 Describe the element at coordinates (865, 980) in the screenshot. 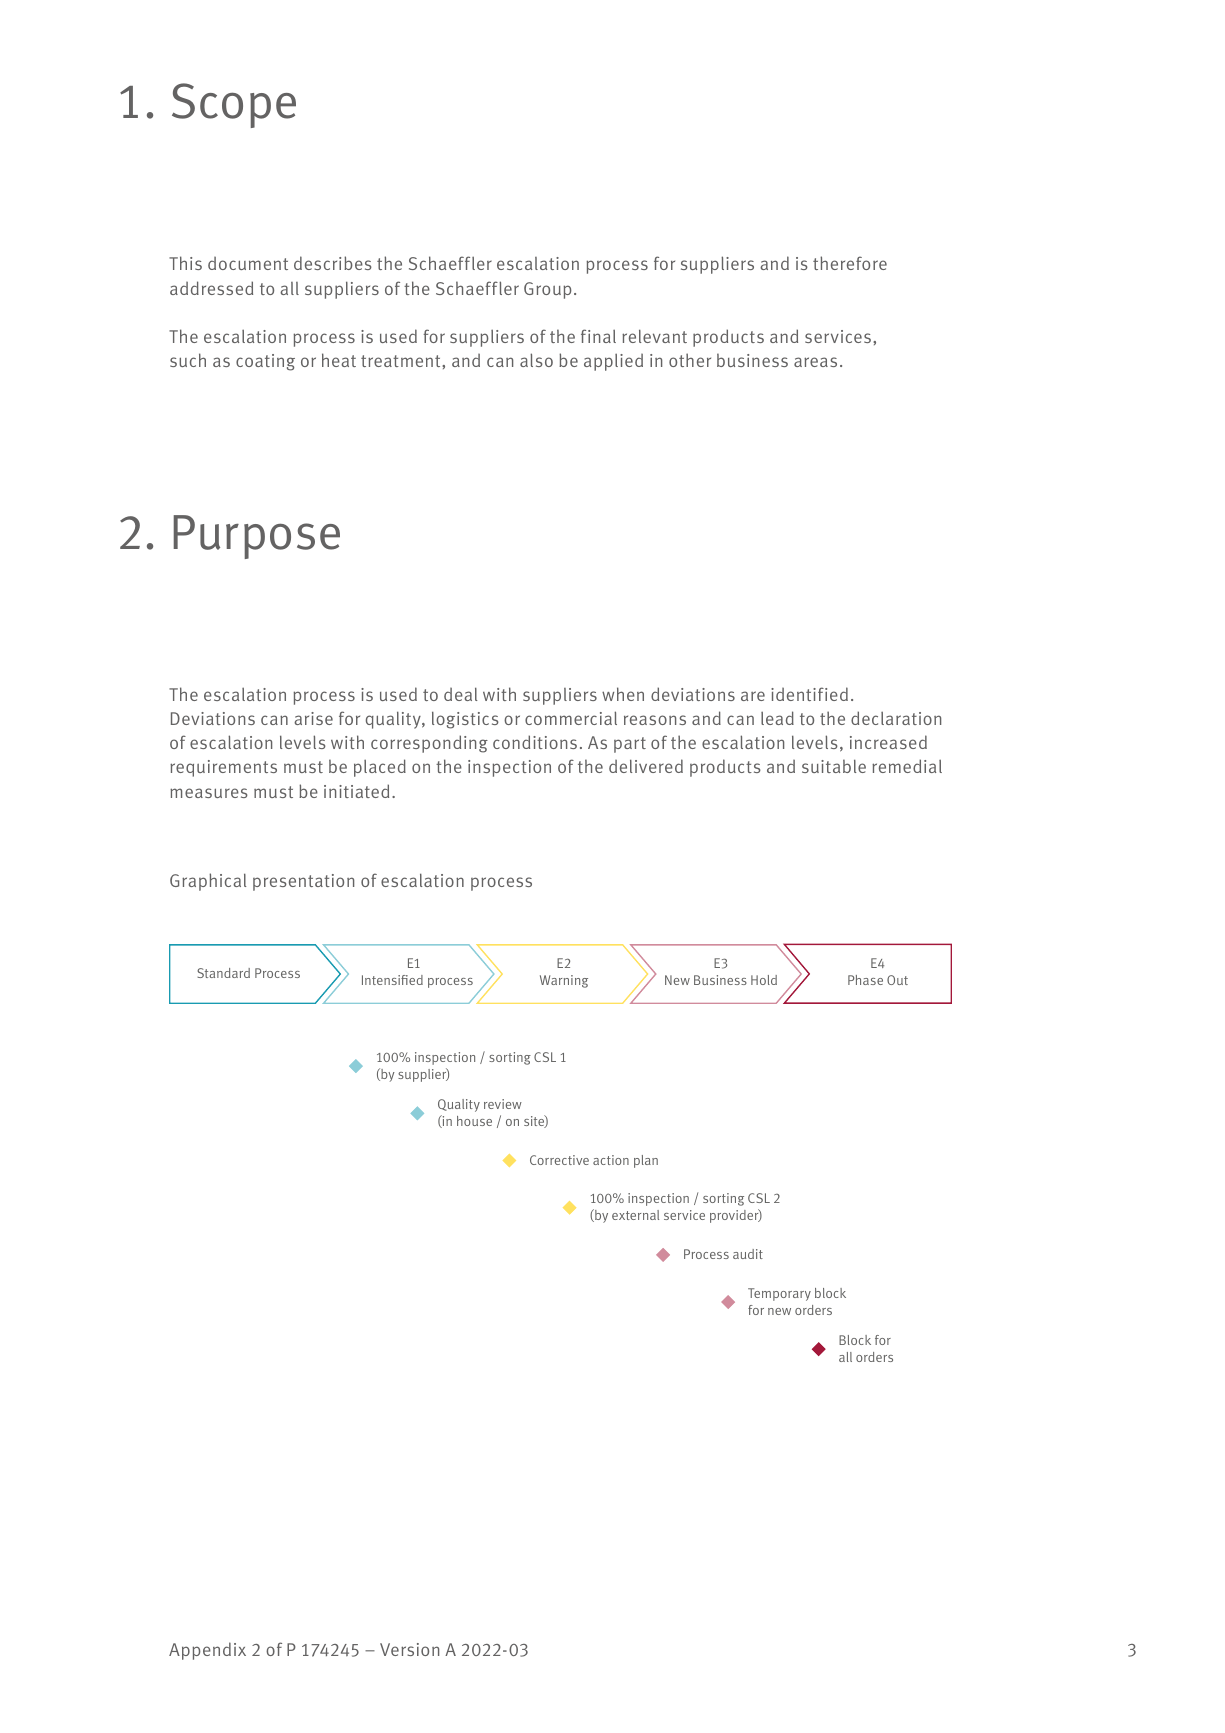

I see `Phase` at that location.
